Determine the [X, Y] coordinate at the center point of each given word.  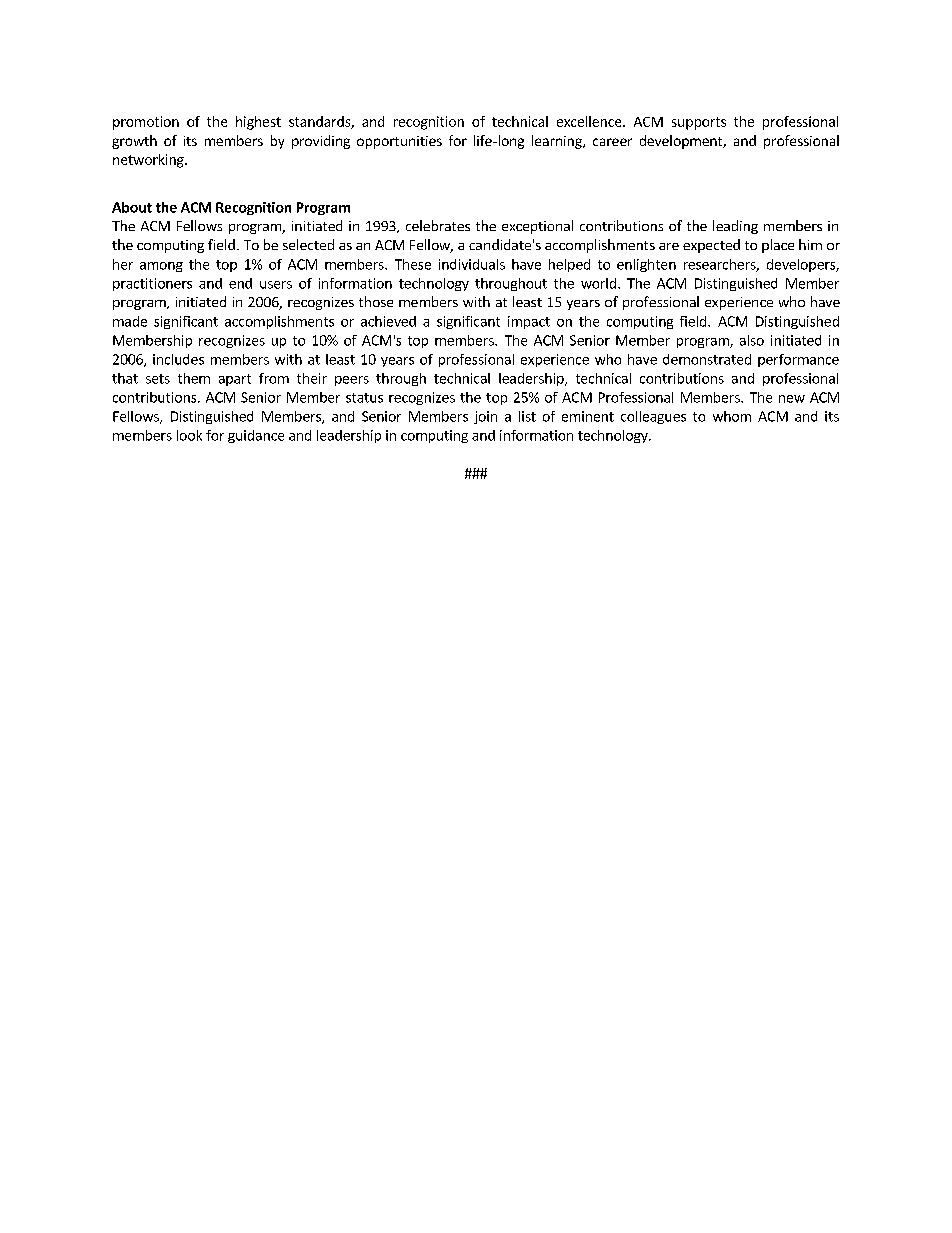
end [240, 283]
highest [258, 123]
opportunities [399, 142]
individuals [472, 264]
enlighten [646, 265]
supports [699, 123]
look [189, 435]
